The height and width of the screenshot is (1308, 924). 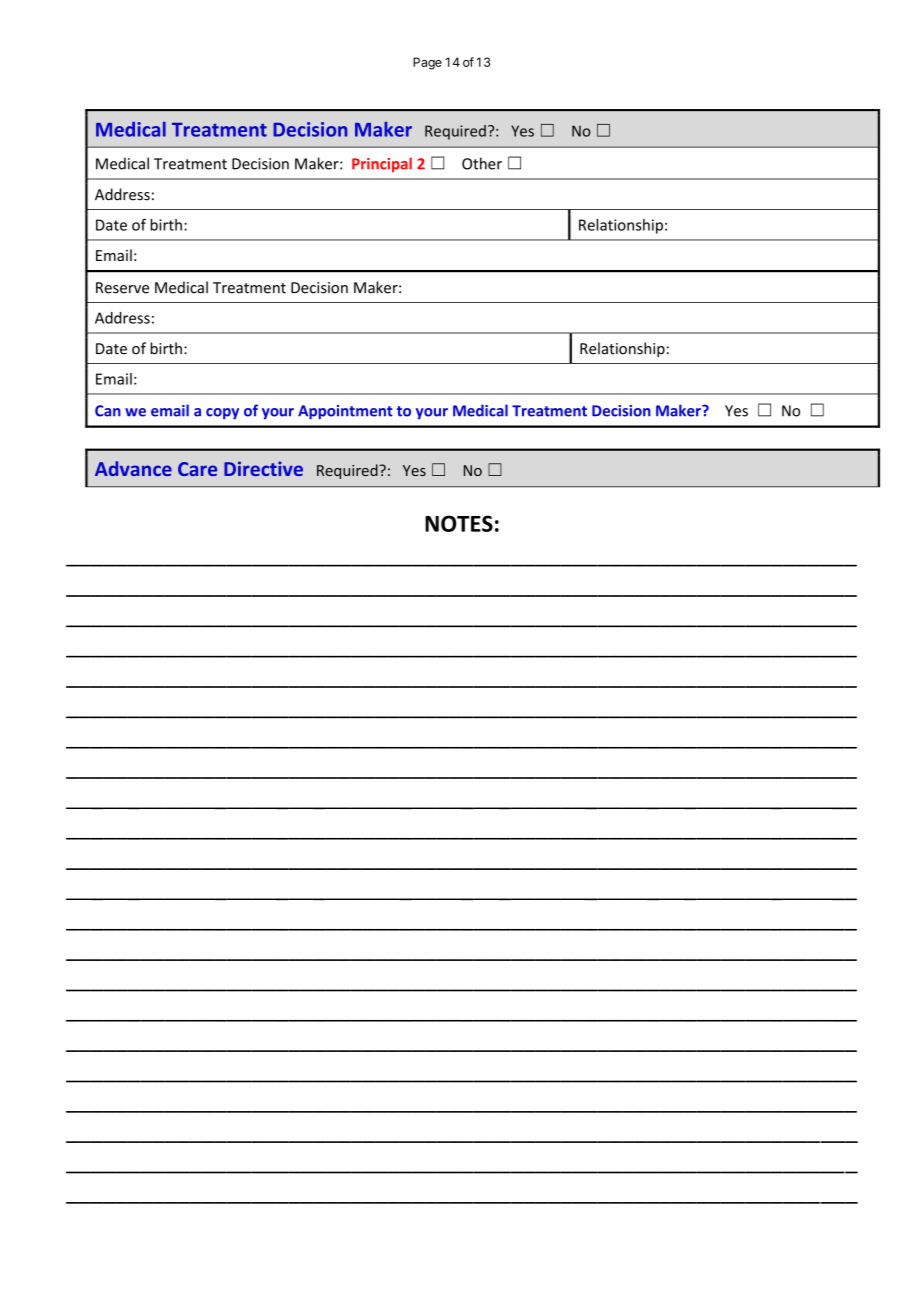 I want to click on Page, so click(x=427, y=63).
